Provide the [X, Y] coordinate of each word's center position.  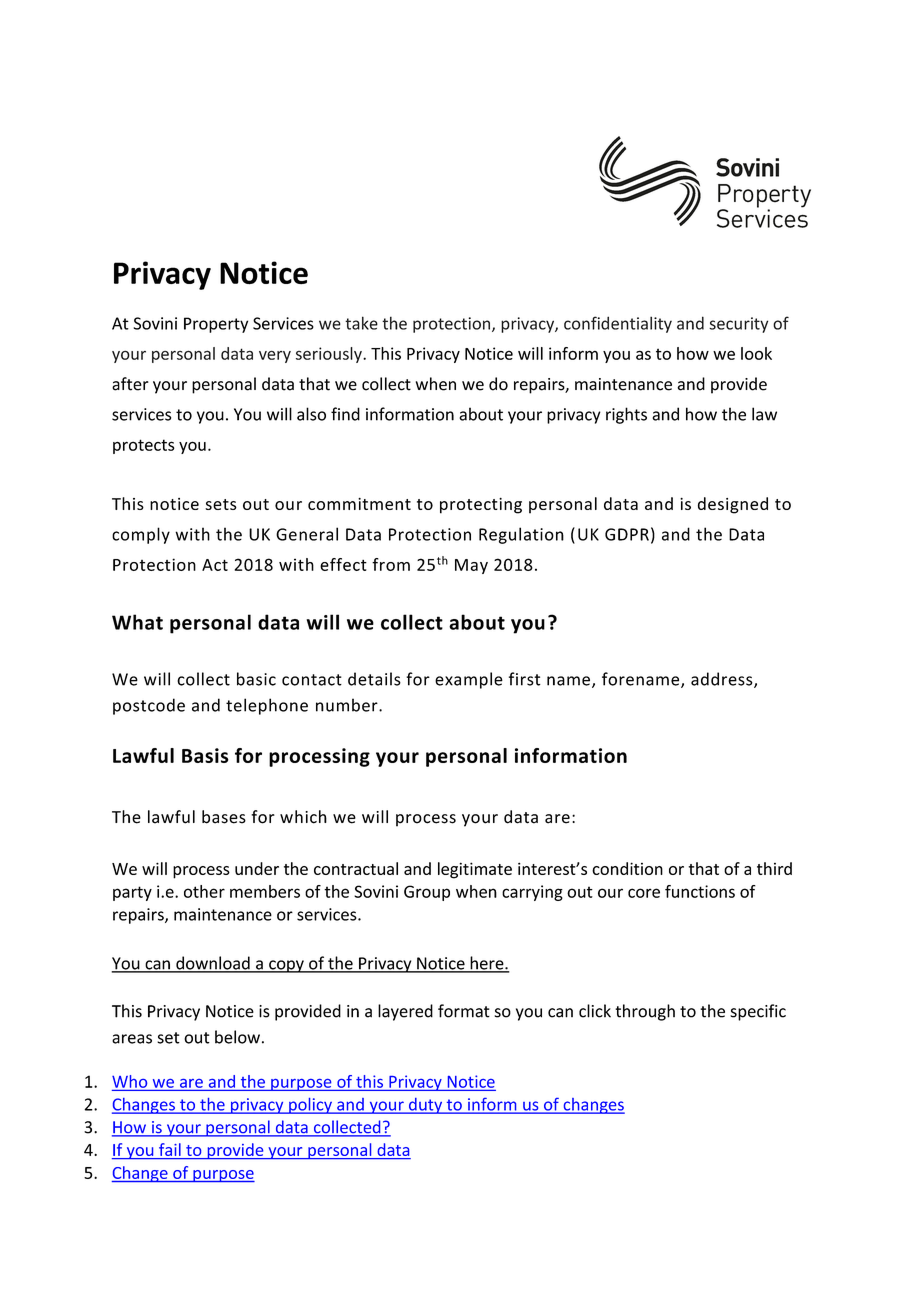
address [723, 680]
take [361, 323]
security [738, 325]
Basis [205, 755]
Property [216, 325]
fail [170, 1149]
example [469, 680]
